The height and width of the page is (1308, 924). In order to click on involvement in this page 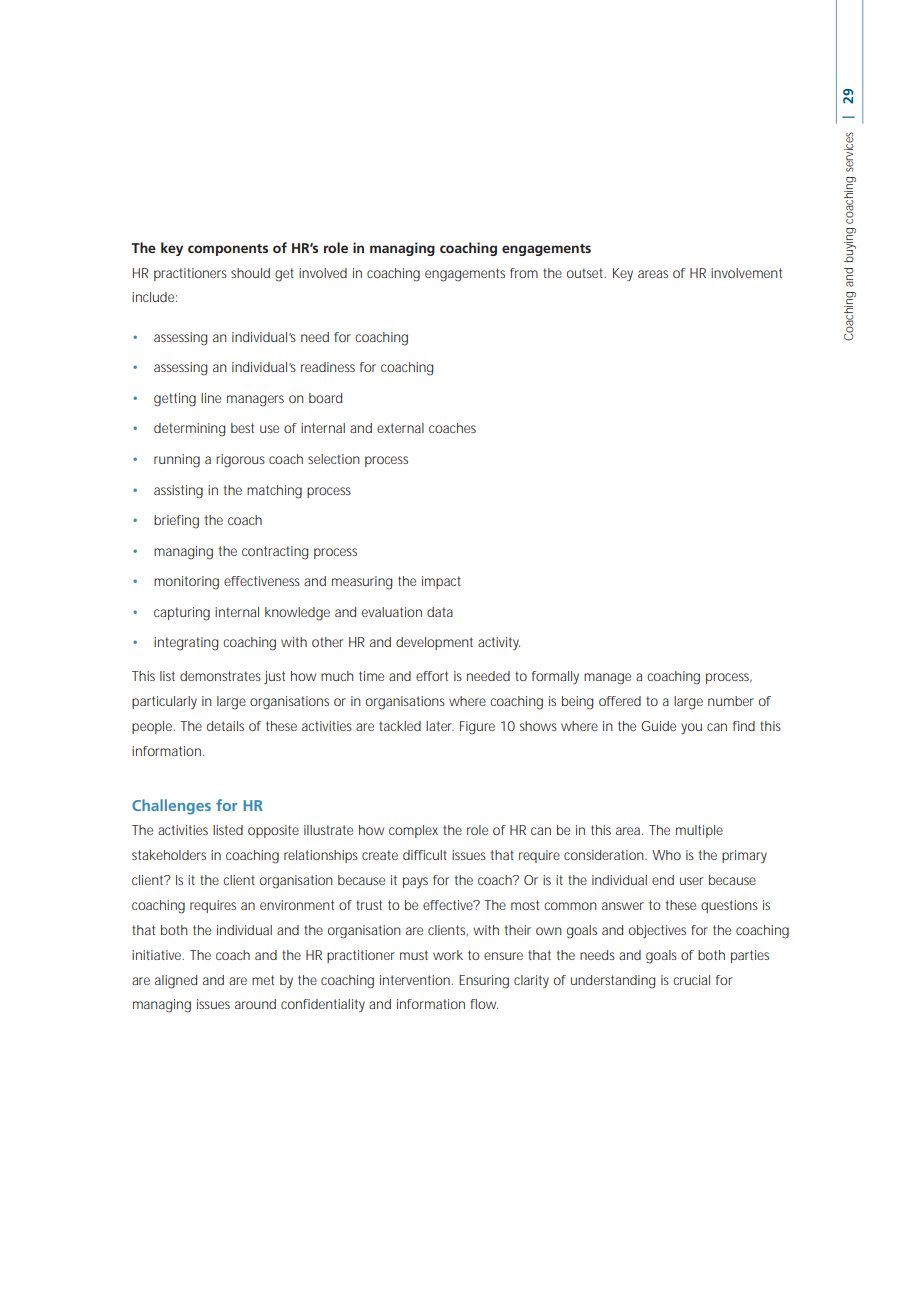, I will do `click(746, 273)`.
